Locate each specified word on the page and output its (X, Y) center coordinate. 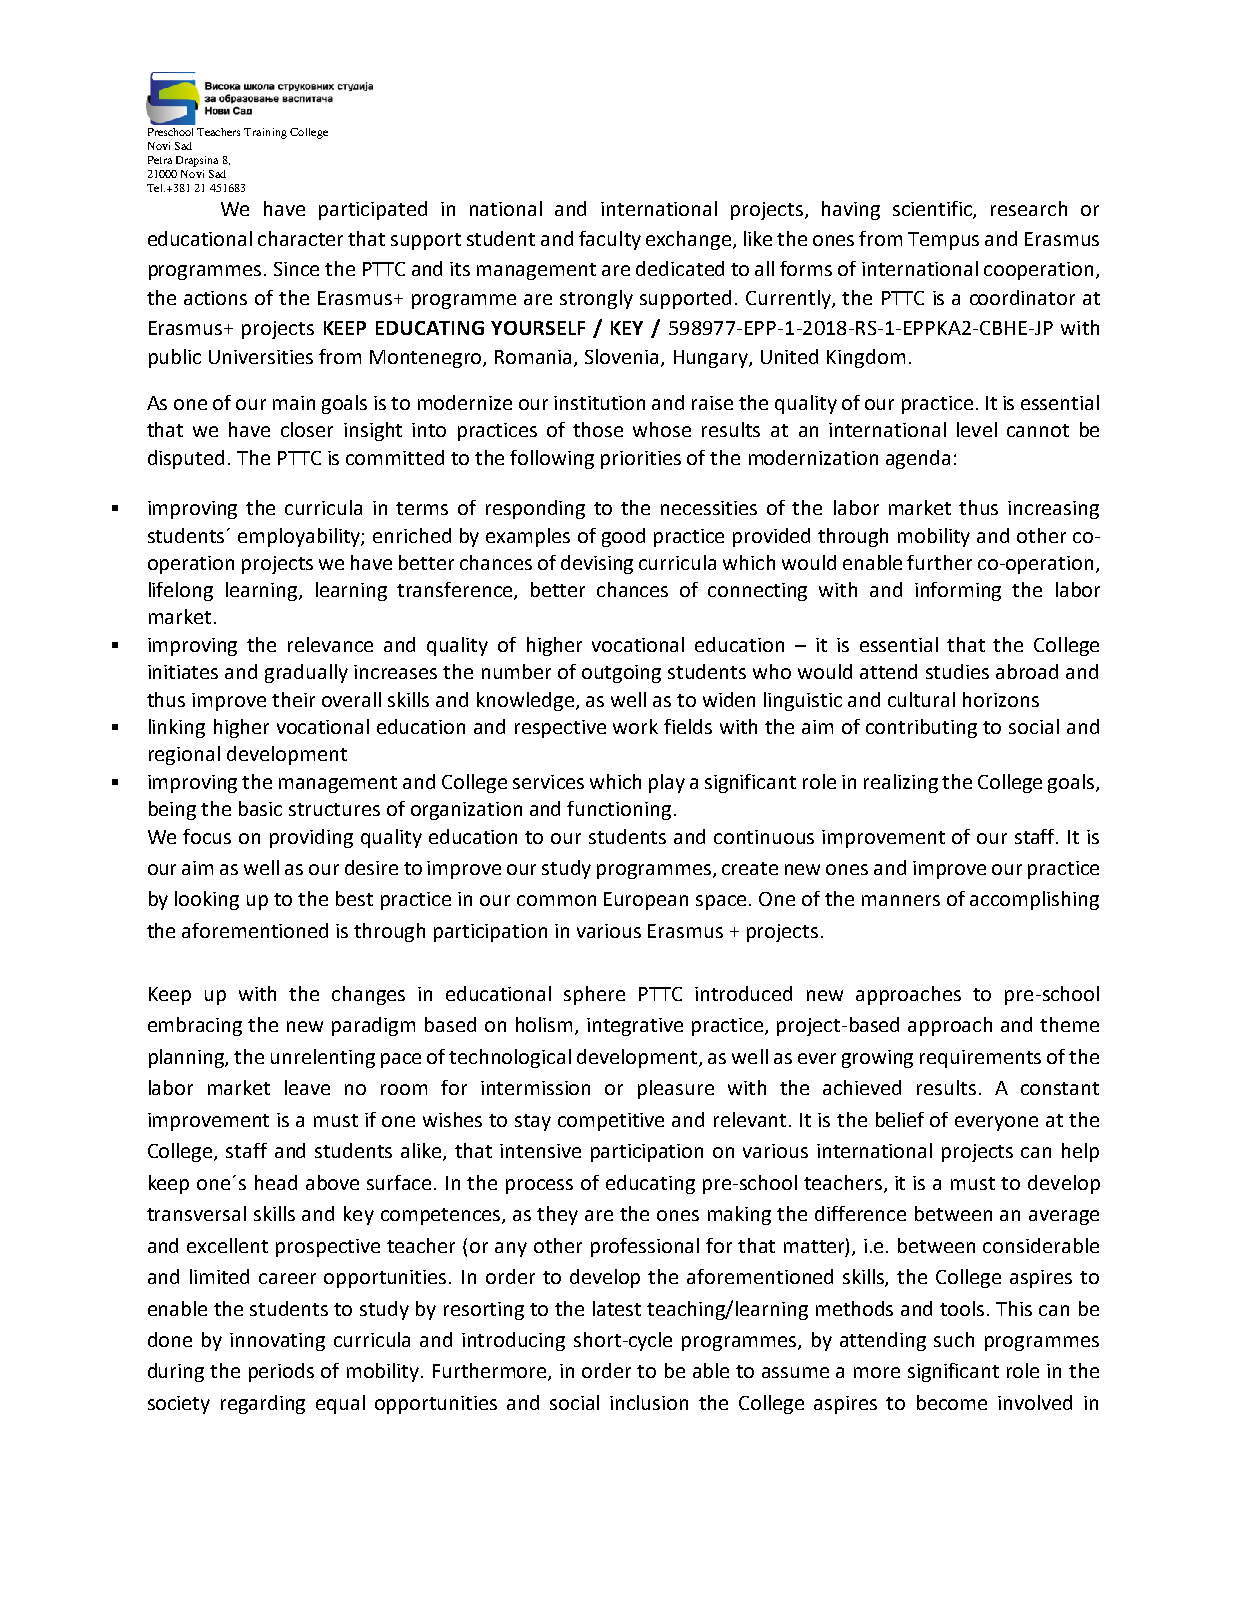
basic (260, 808)
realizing (901, 783)
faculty (610, 240)
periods (281, 1372)
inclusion (649, 1402)
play (667, 783)
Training (265, 133)
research (1029, 208)
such (954, 1339)
